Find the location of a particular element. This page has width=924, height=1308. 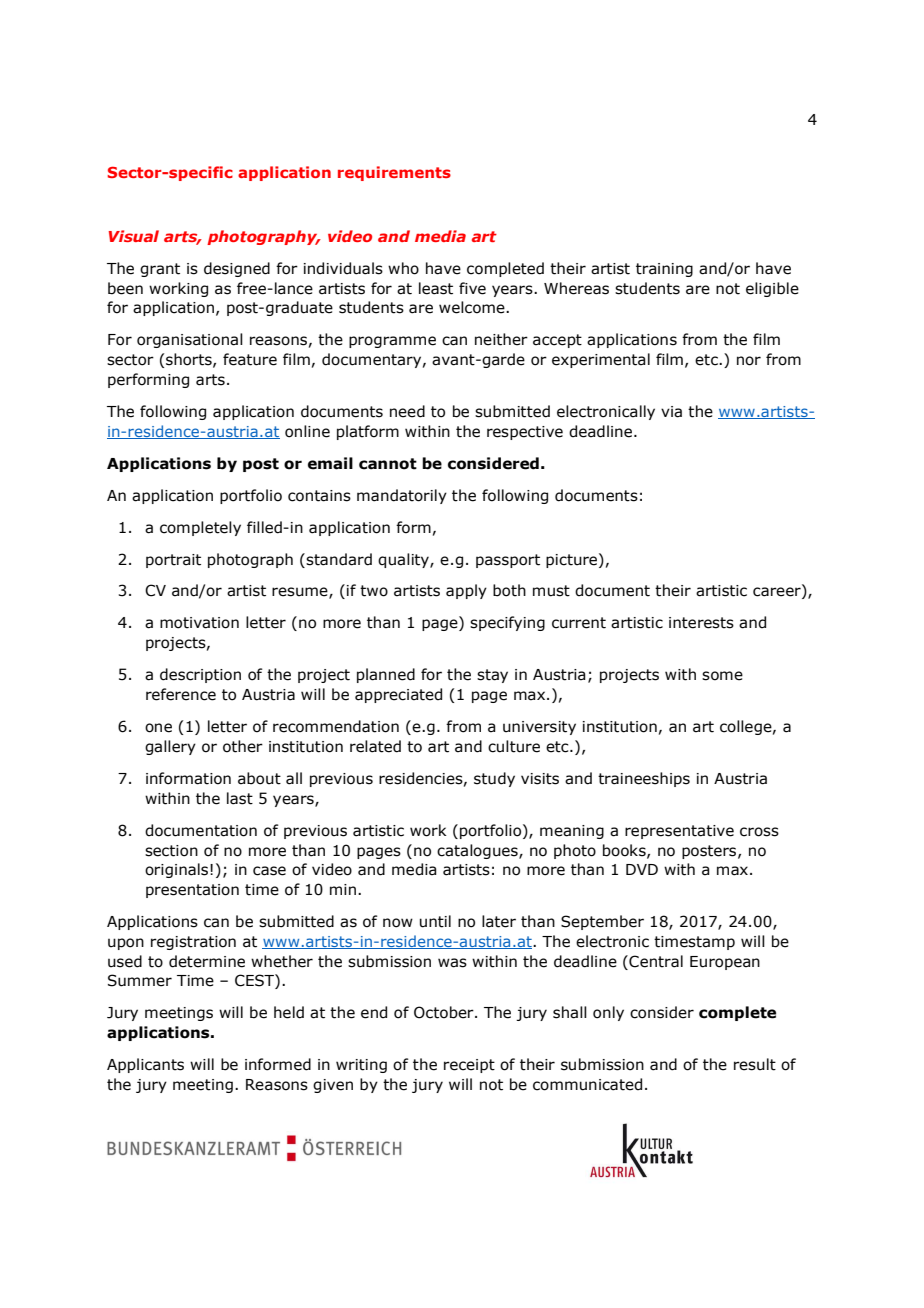

receipt is located at coordinates (469, 1066).
